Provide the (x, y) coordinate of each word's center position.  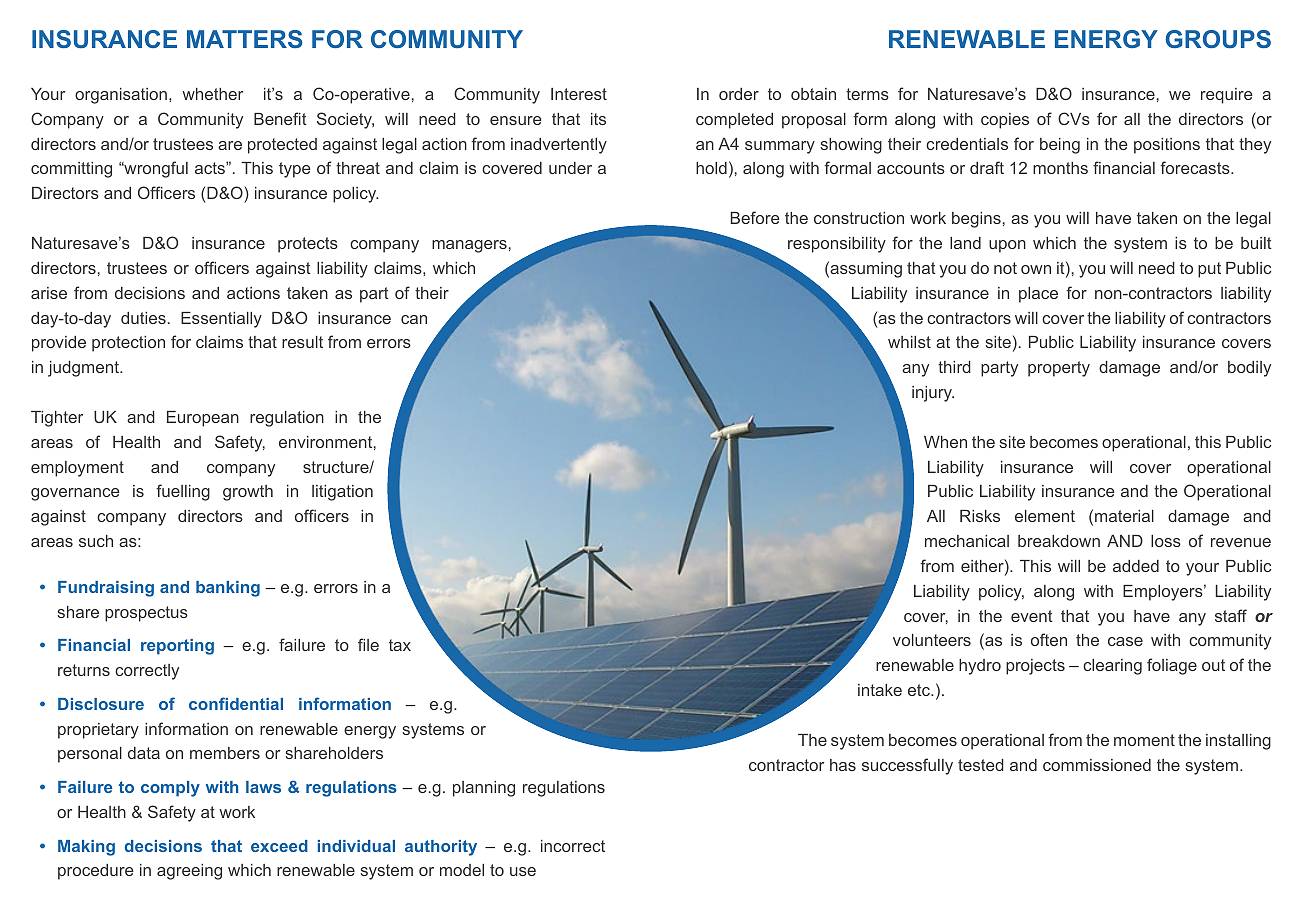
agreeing (189, 872)
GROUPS (1218, 39)
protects (308, 245)
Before (755, 217)
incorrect (573, 846)
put (1209, 270)
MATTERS (245, 39)
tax (400, 645)
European (203, 419)
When (945, 442)
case (1125, 641)
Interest (579, 94)
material (1124, 516)
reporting (177, 647)
